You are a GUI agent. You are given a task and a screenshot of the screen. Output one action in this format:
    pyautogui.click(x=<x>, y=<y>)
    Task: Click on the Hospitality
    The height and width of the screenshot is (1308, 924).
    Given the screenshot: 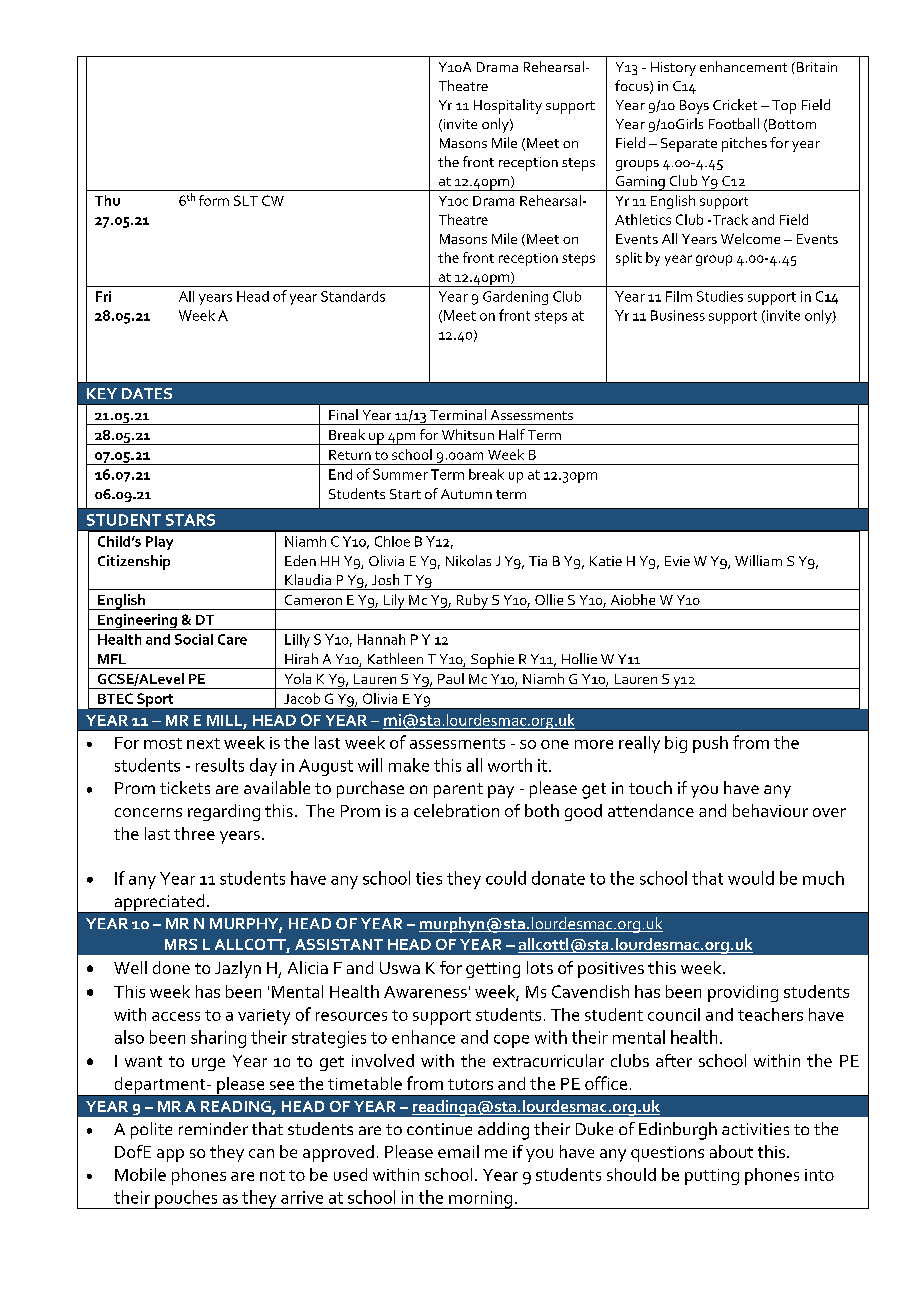 What is the action you would take?
    pyautogui.click(x=508, y=106)
